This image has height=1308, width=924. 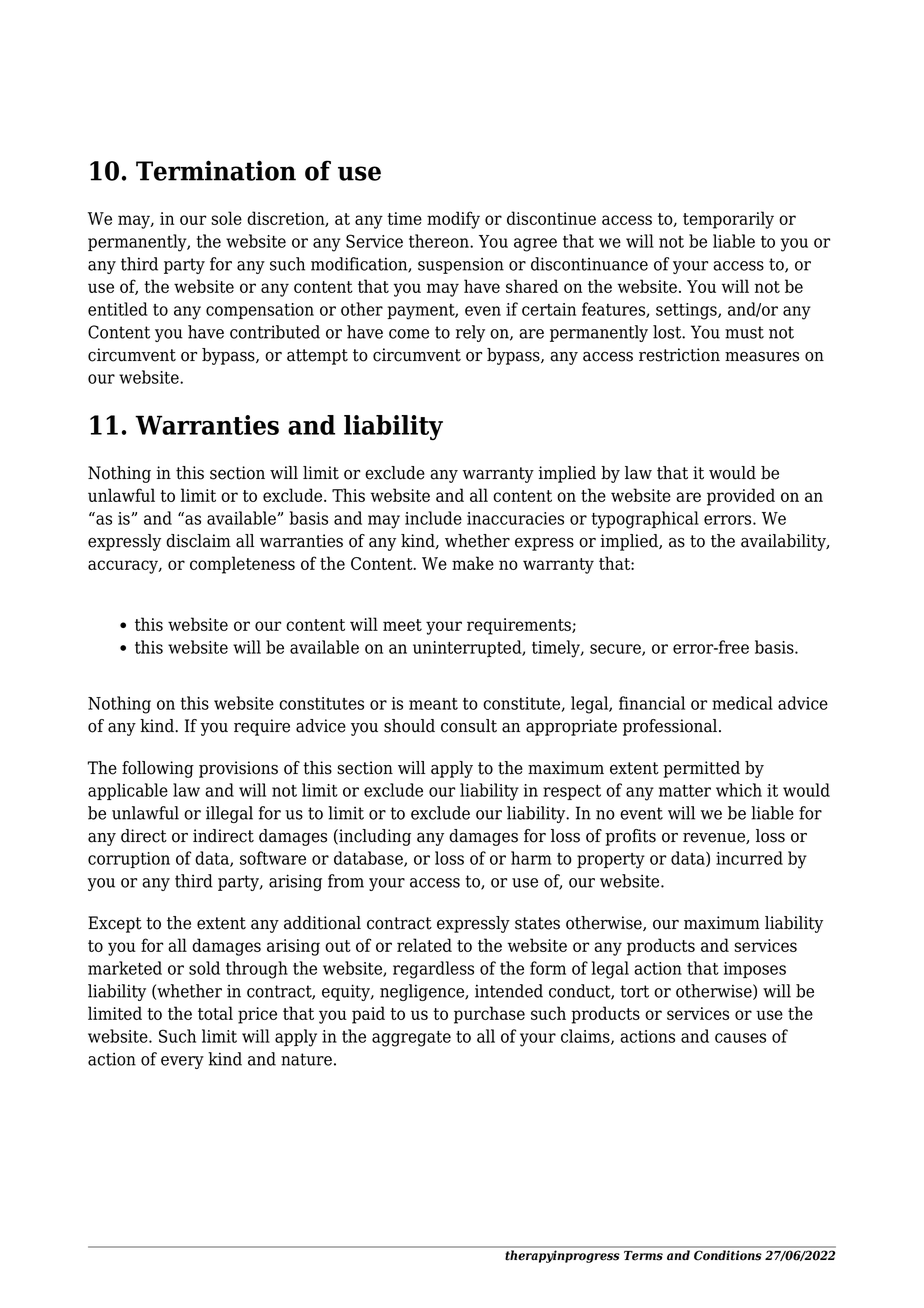 I want to click on sold, so click(x=204, y=968).
